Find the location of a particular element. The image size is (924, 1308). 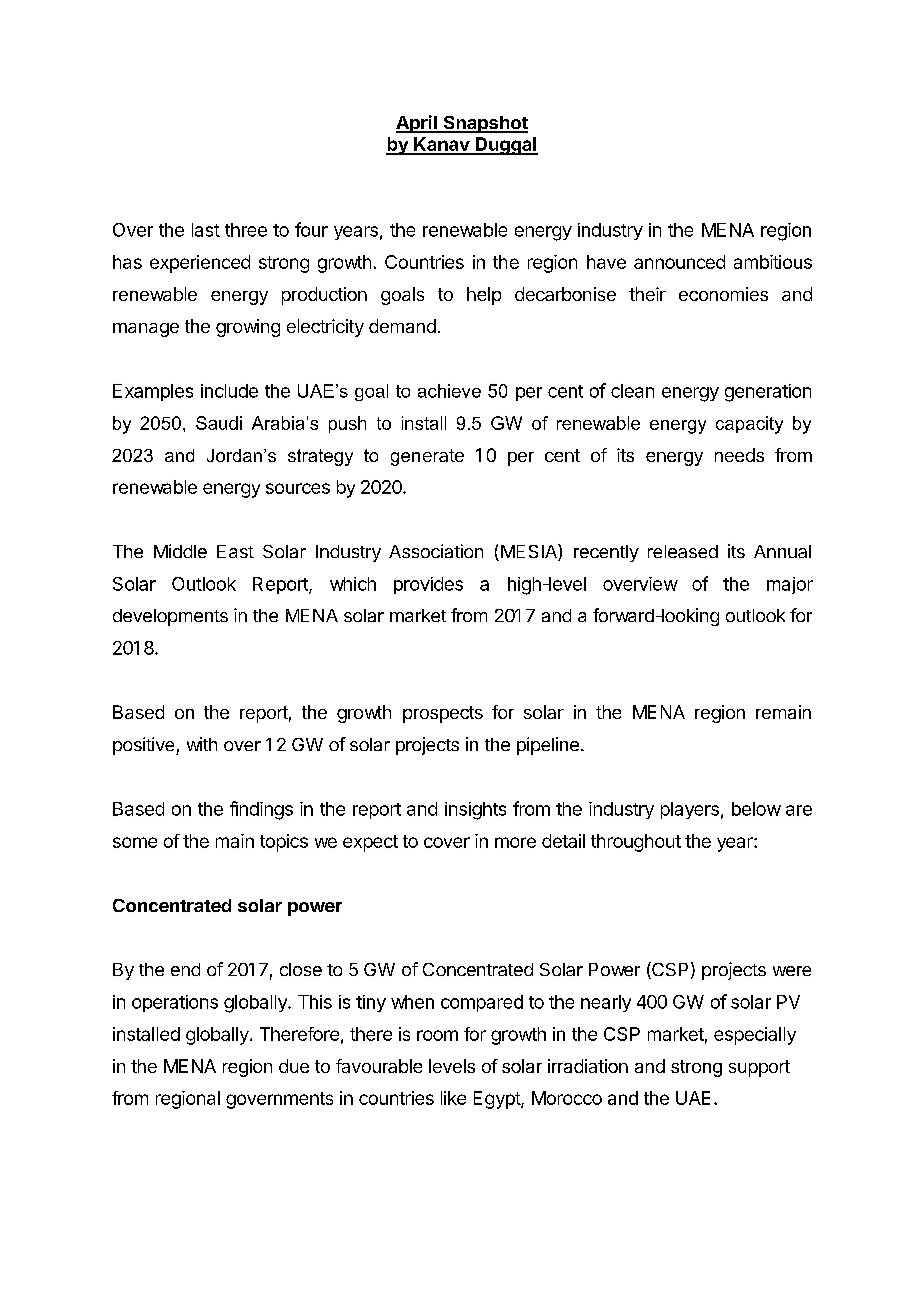

generation is located at coordinates (768, 393).
